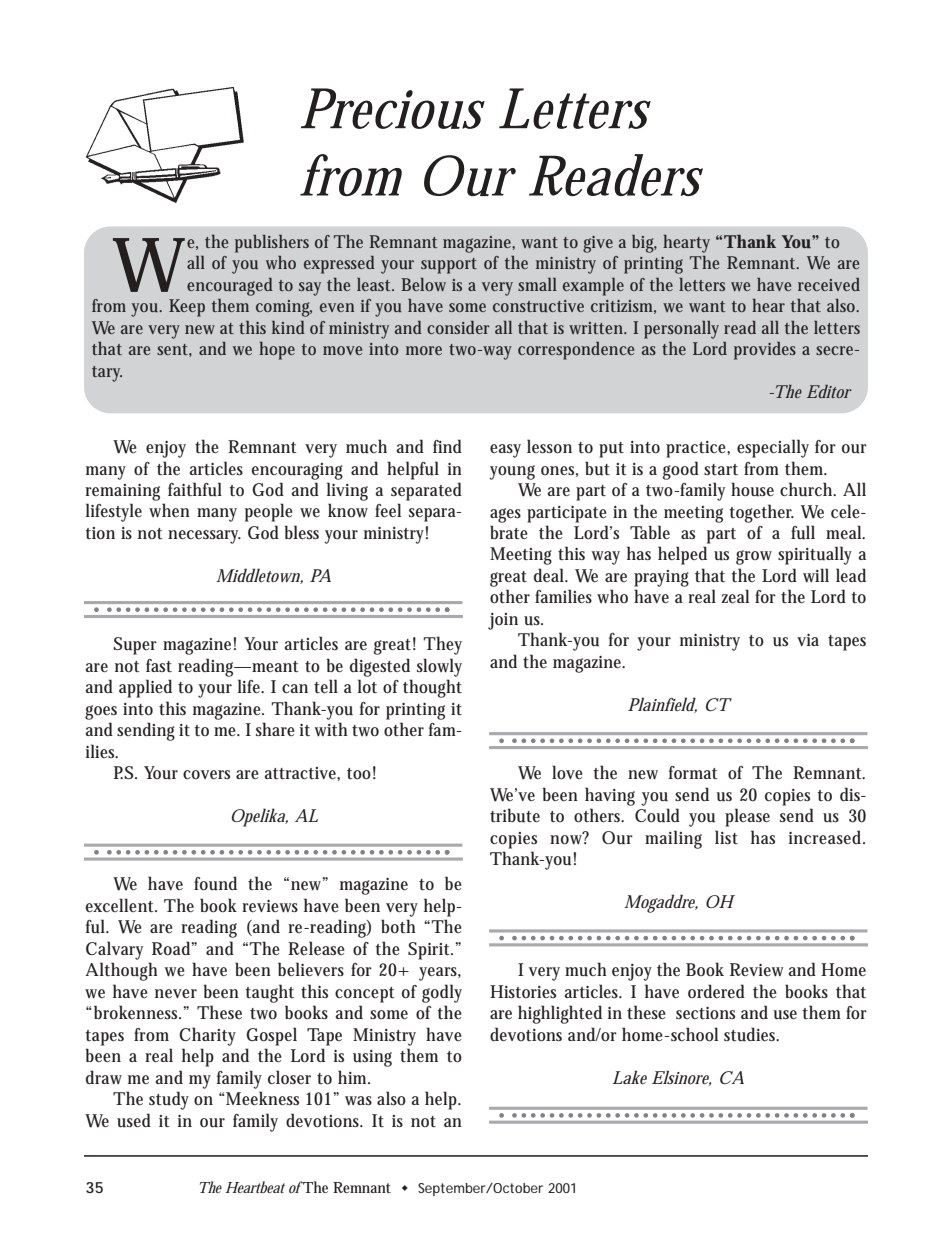 This screenshot has height=1233, width=952. What do you see at coordinates (735, 596) in the screenshot?
I see `zeal` at bounding box center [735, 596].
